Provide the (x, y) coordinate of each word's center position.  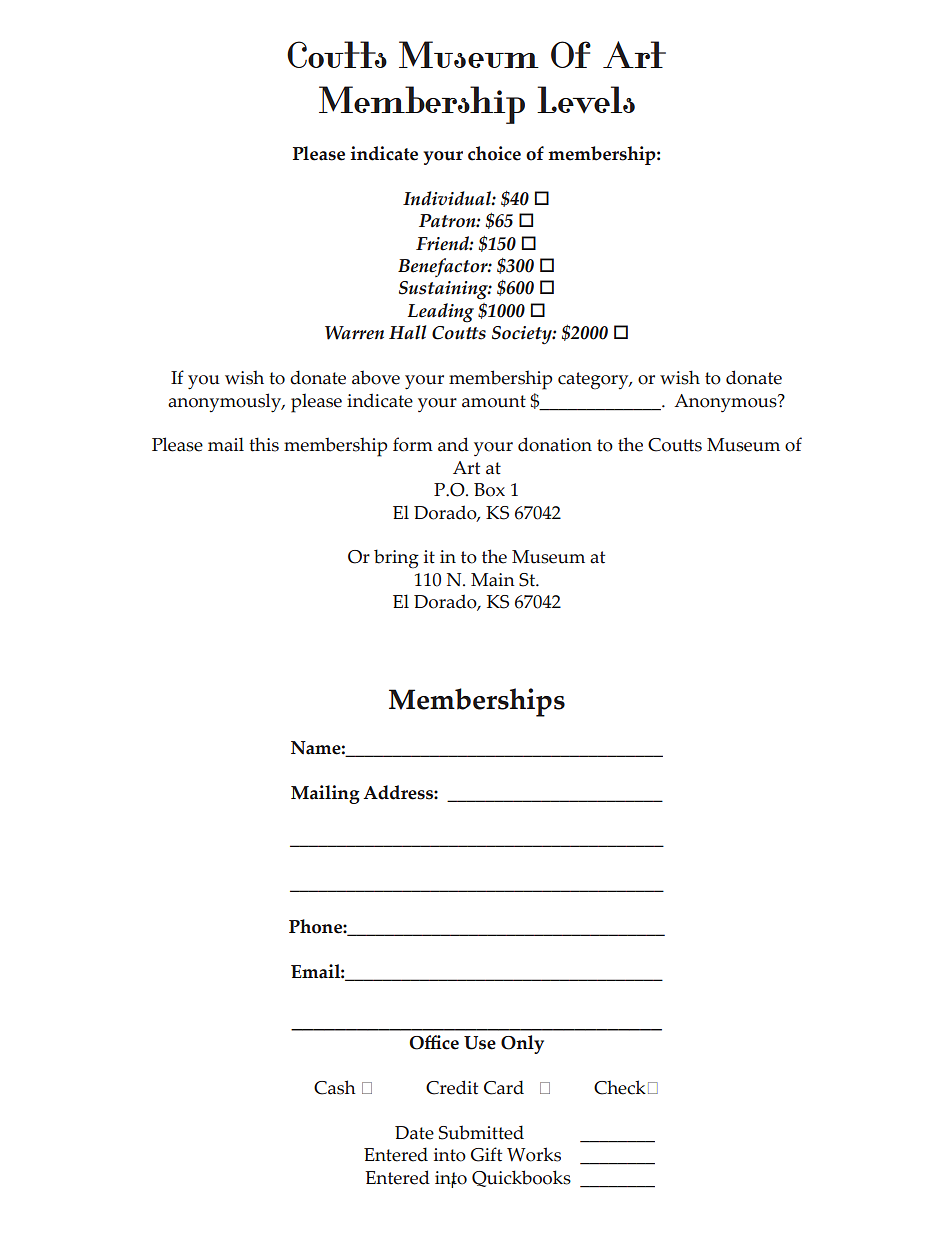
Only (522, 1044)
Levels (586, 99)
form (413, 444)
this (264, 444)
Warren (354, 333)
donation (555, 444)
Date (414, 1133)
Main (493, 580)
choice (494, 153)
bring (396, 559)
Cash (335, 1087)
